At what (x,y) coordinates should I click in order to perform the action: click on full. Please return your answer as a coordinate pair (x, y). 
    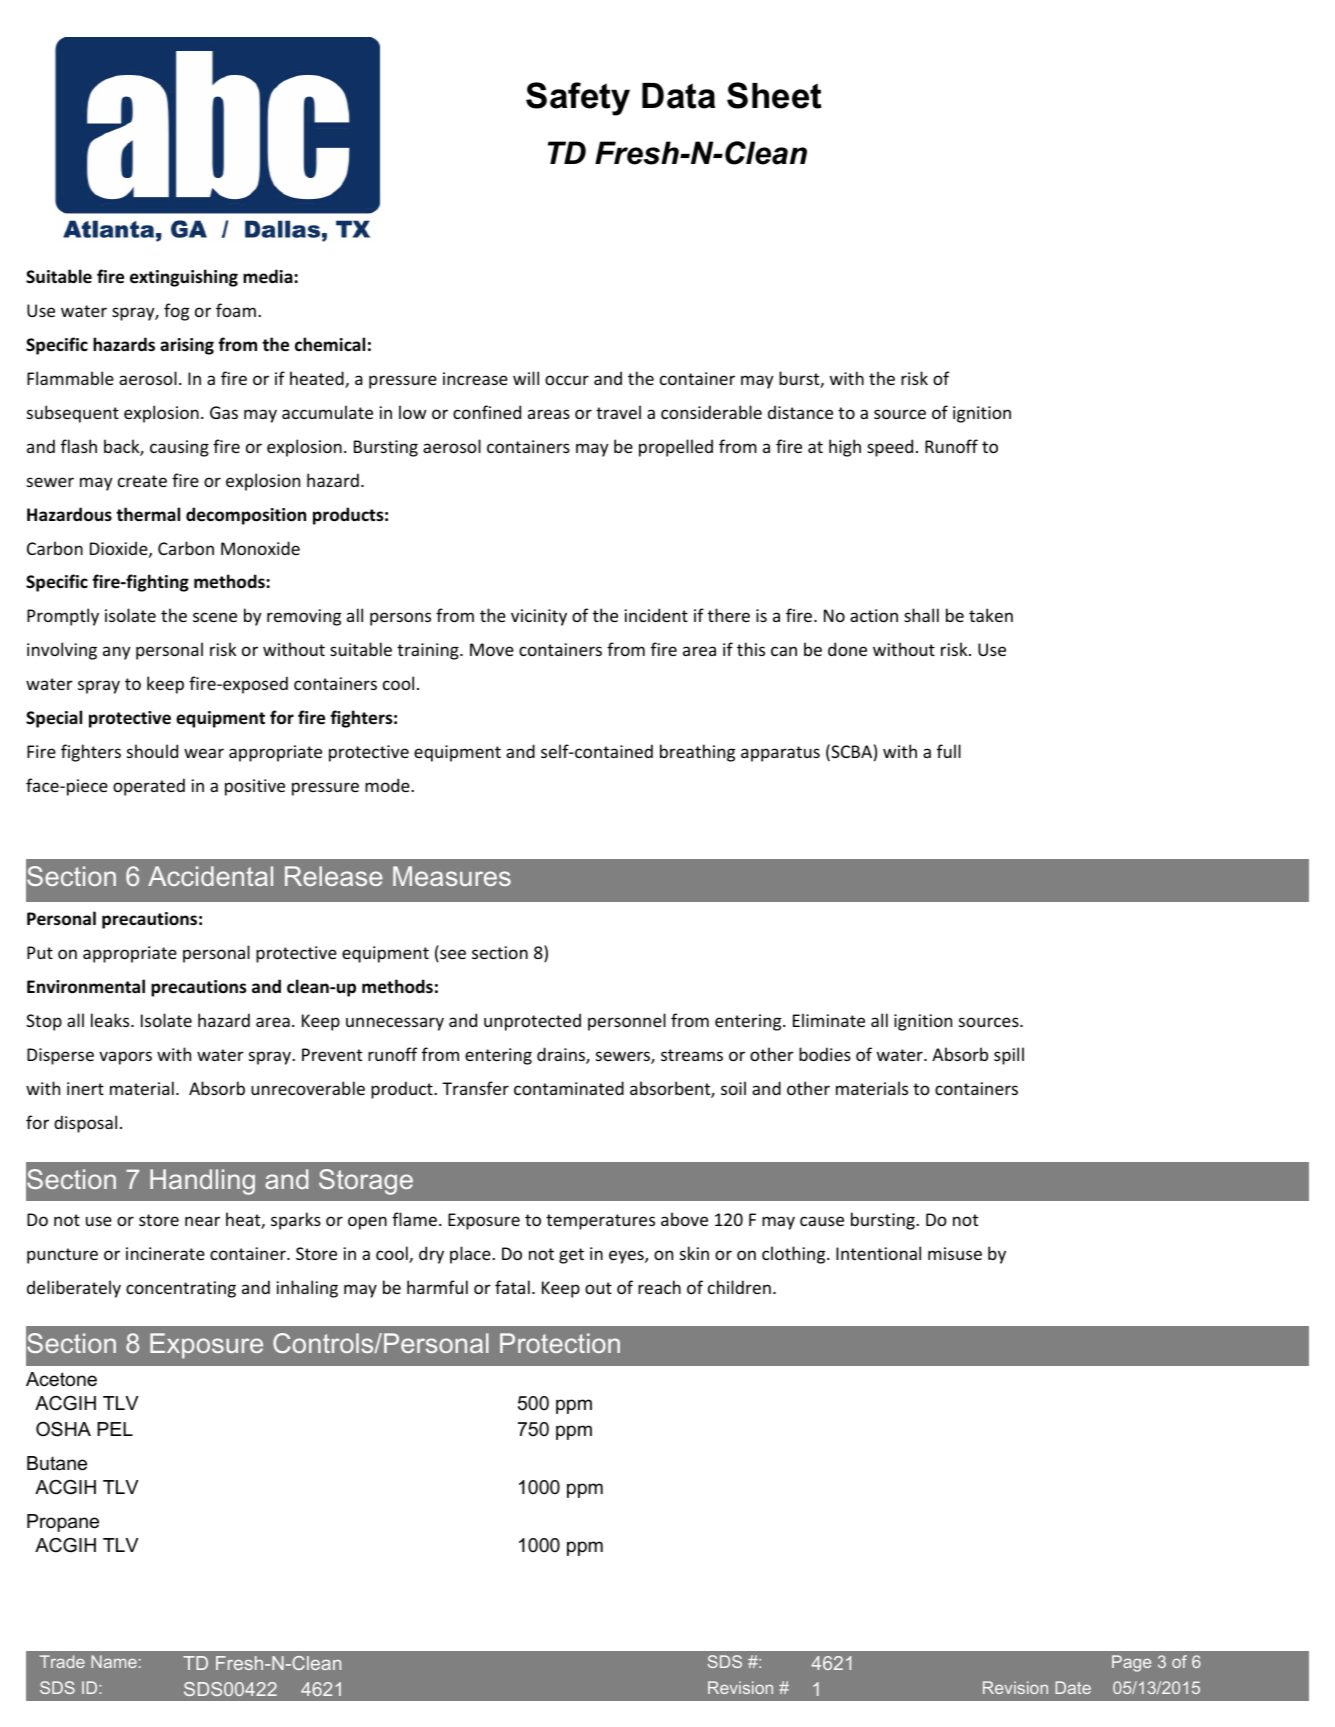
    Looking at the image, I should click on (949, 751).
